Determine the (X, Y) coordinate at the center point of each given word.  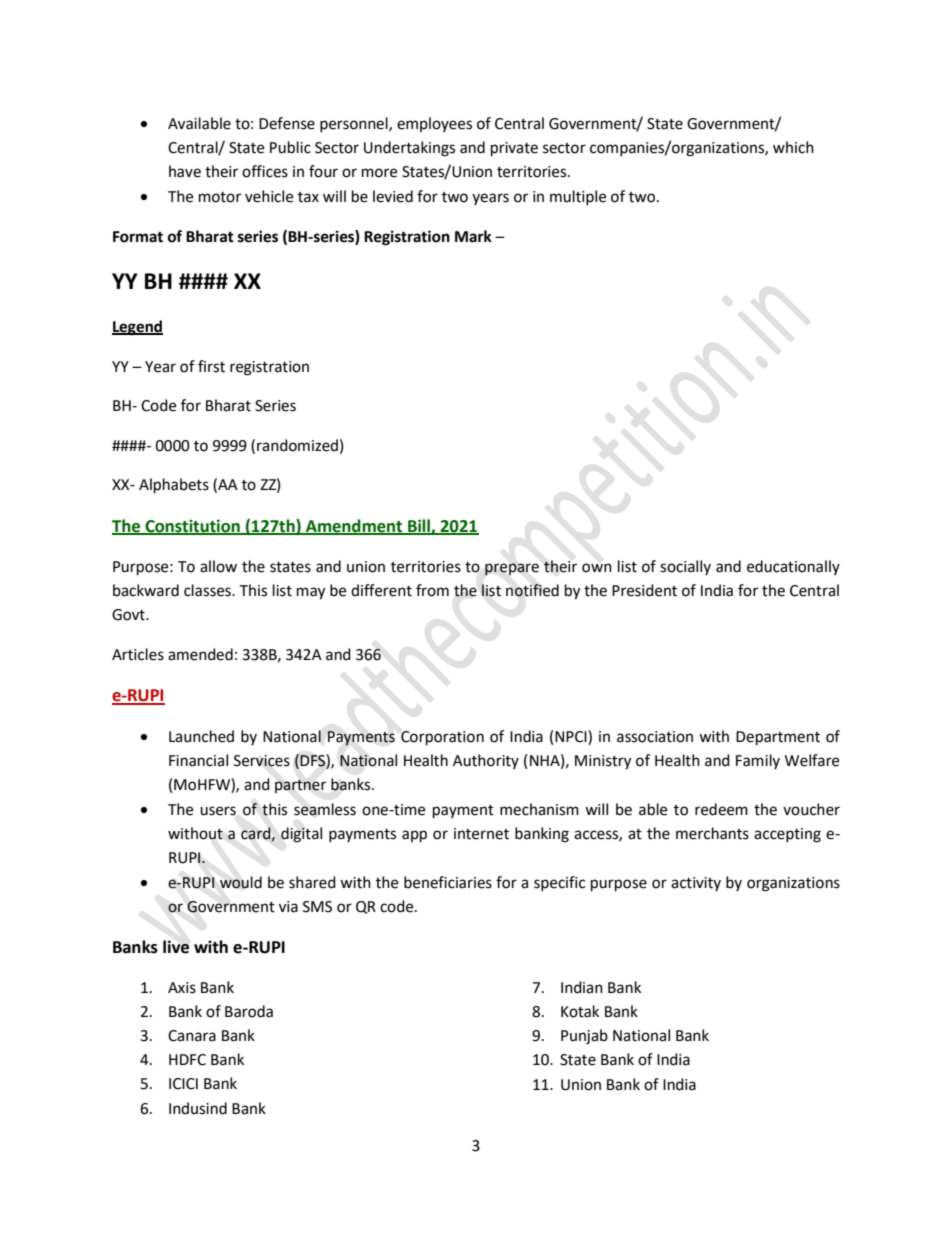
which (793, 147)
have (185, 171)
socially (685, 567)
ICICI (183, 1084)
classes (208, 590)
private (514, 149)
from (432, 590)
